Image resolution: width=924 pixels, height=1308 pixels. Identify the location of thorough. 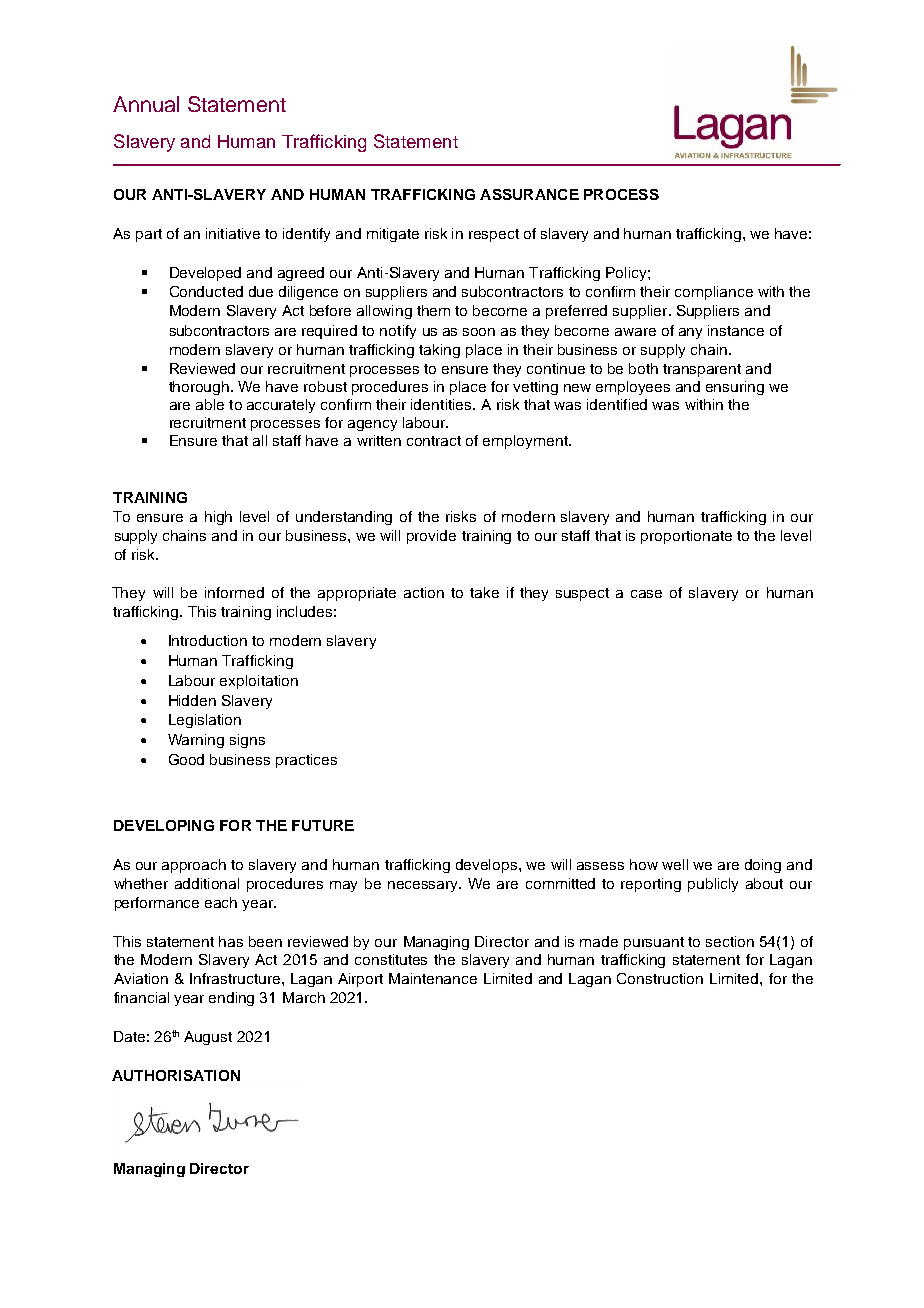
(200, 388).
